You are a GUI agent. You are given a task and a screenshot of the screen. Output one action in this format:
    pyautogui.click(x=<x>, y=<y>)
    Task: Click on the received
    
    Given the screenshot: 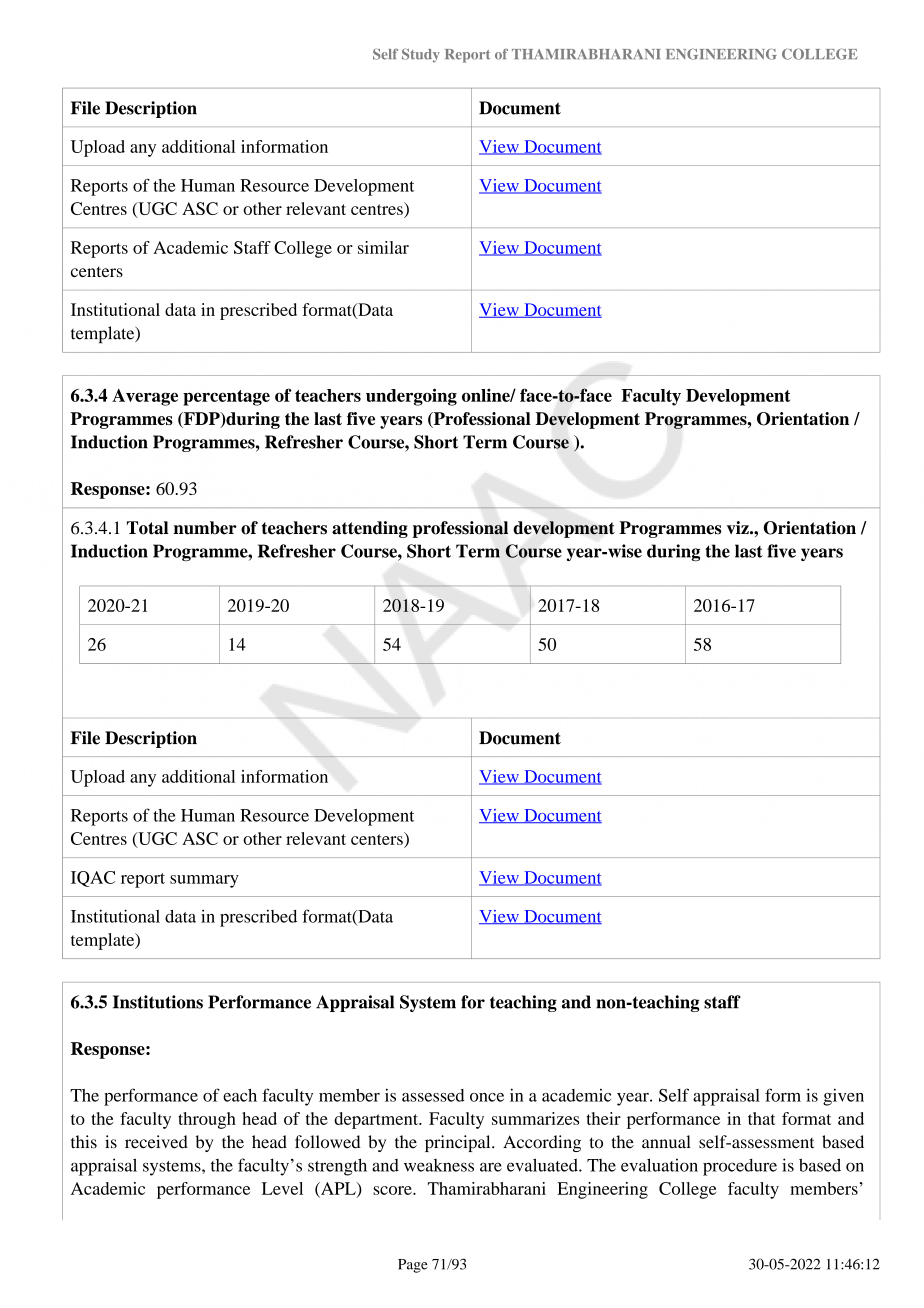 What is the action you would take?
    pyautogui.click(x=156, y=1142)
